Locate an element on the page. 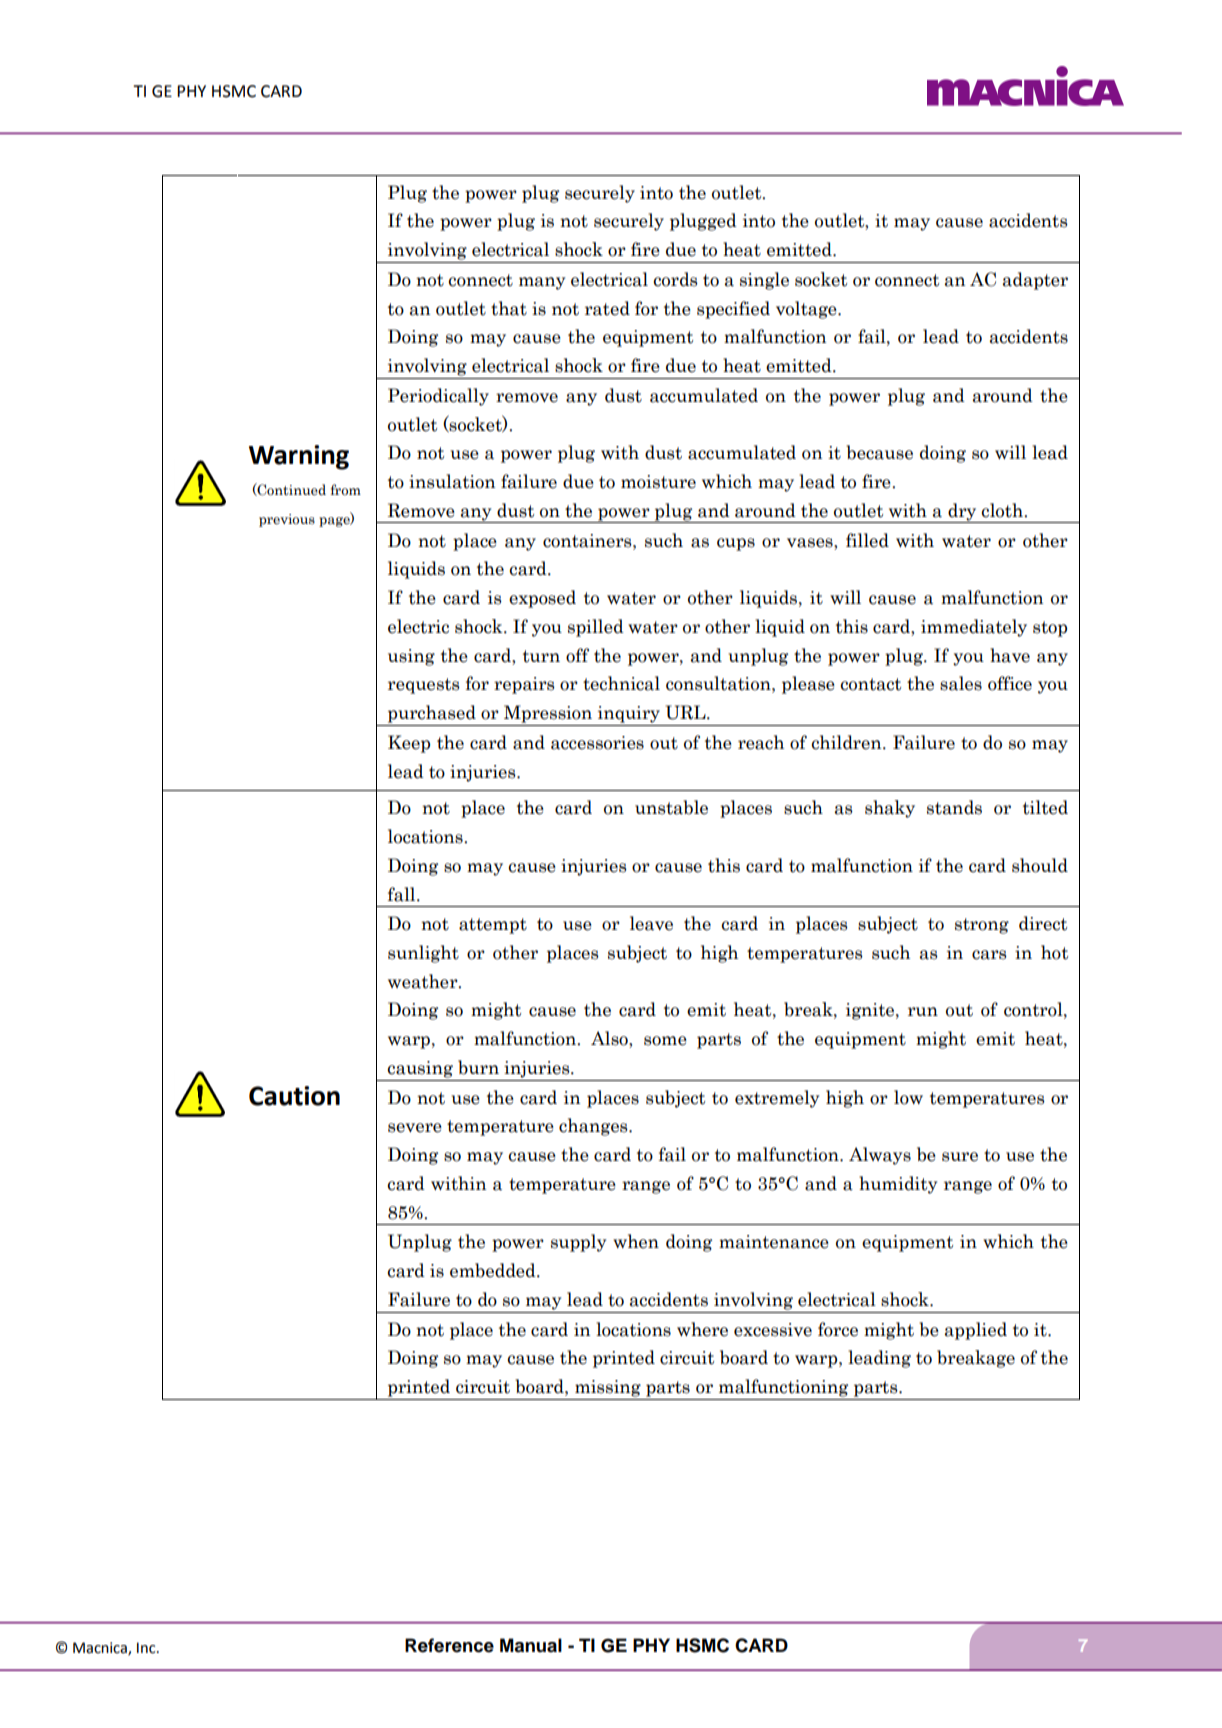  Warning is located at coordinates (299, 457).
